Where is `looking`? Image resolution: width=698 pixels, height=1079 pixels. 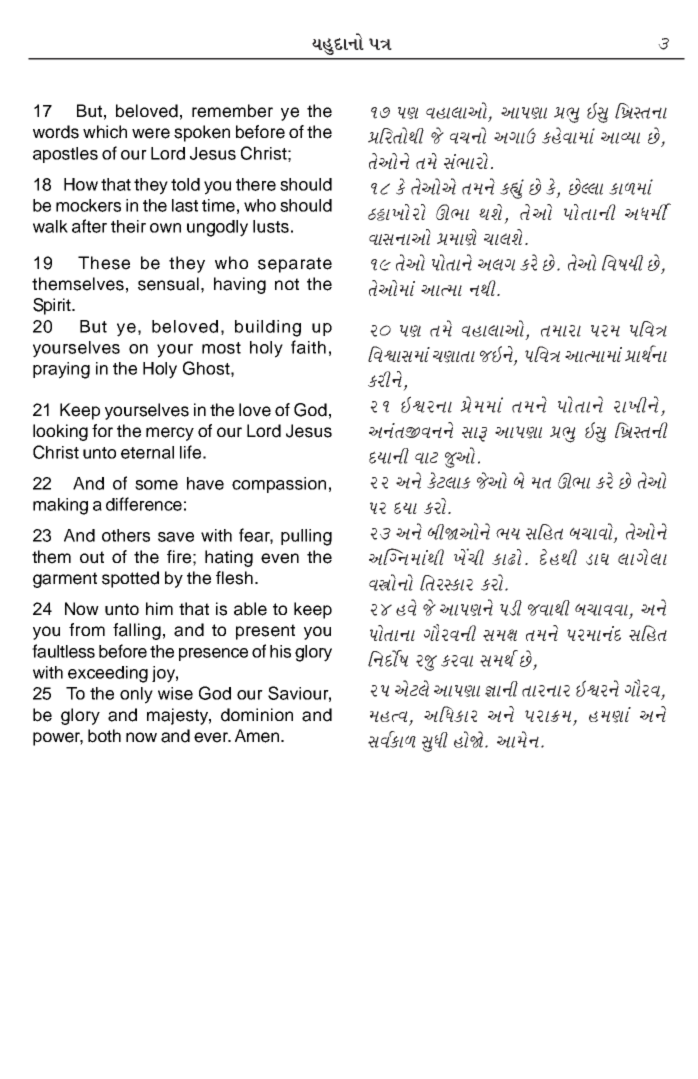 looking is located at coordinates (60, 432).
